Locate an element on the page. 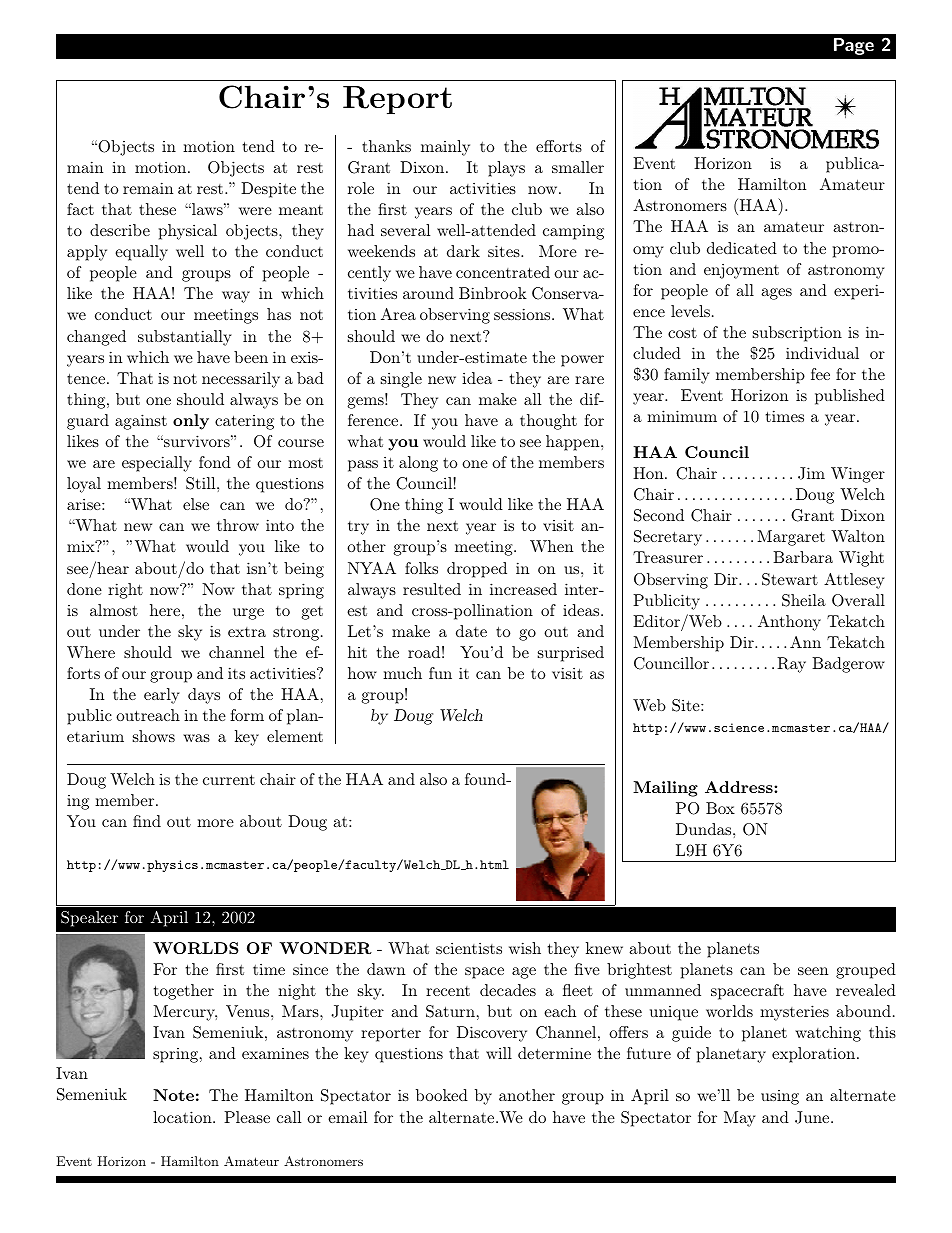 The height and width of the page is (1233, 952). Page is located at coordinates (854, 46).
